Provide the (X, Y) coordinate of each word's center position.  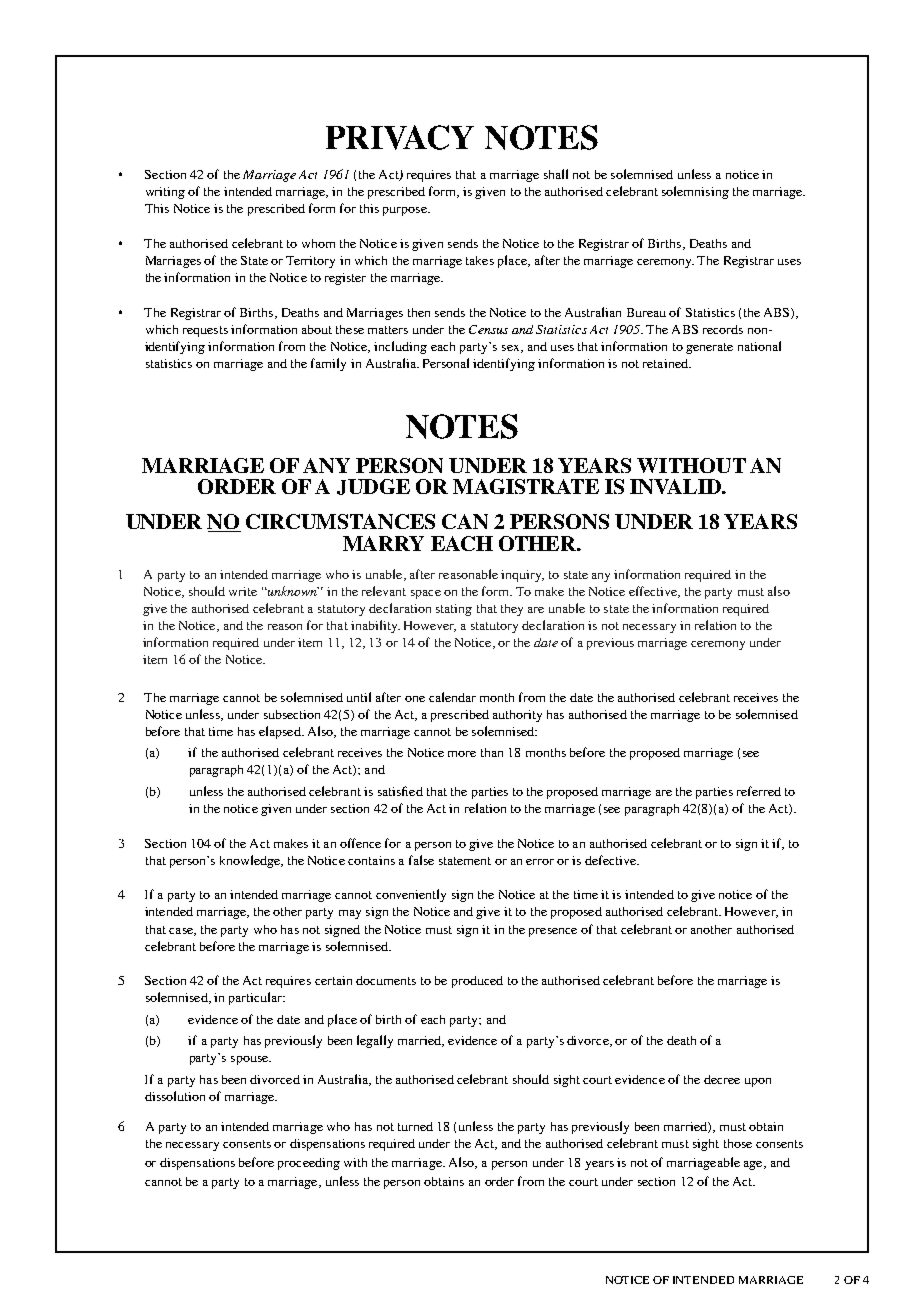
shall (556, 174)
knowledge (251, 861)
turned (415, 1126)
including (400, 347)
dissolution (175, 1096)
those (738, 1143)
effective (654, 592)
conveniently (411, 895)
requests (205, 331)
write (243, 591)
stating (454, 610)
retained (666, 363)
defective (611, 860)
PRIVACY (400, 137)
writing (165, 193)
